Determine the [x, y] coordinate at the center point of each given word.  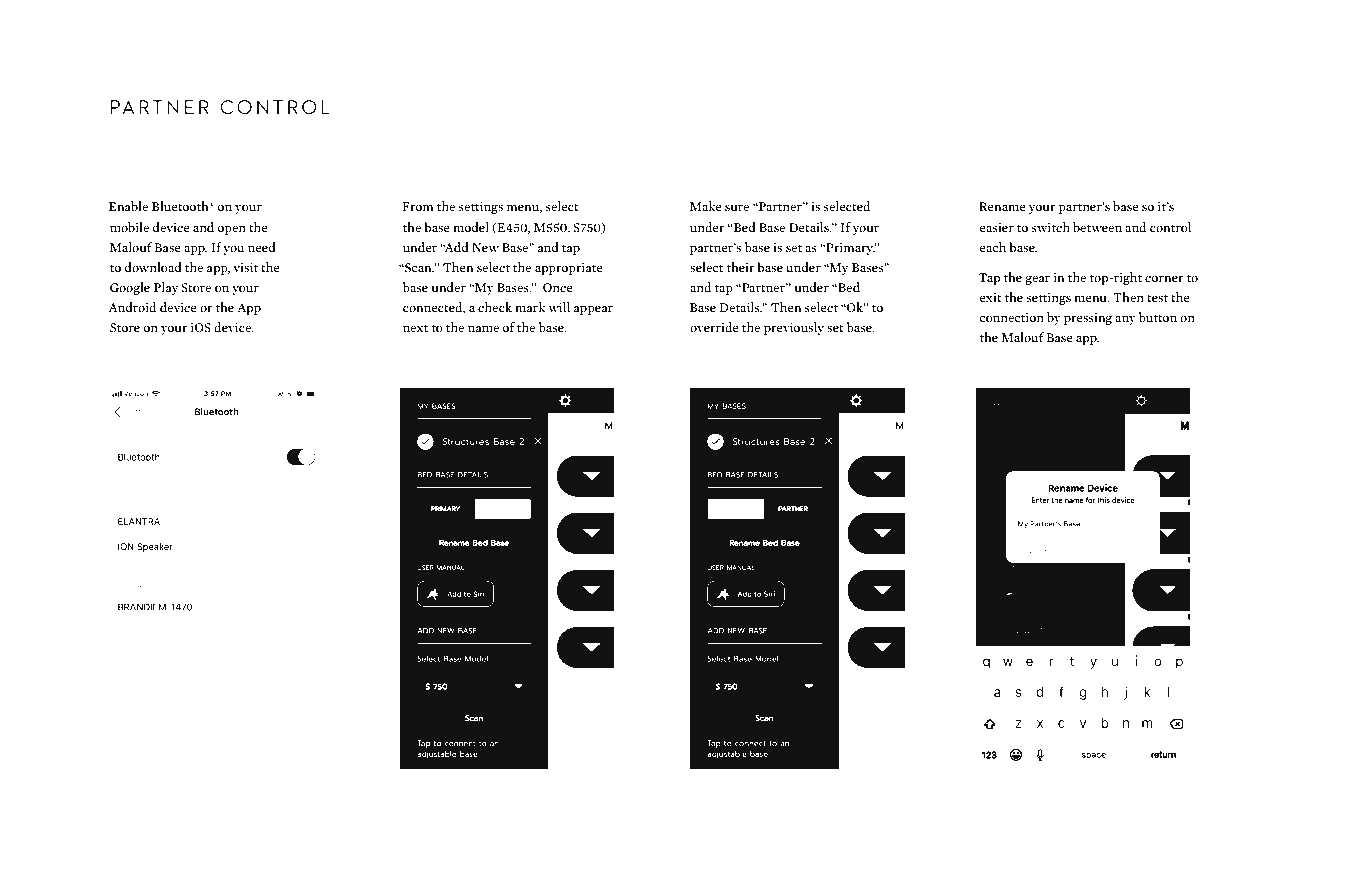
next [415, 328]
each [992, 247]
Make [706, 206]
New [485, 247]
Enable [128, 206]
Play [166, 288]
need [262, 247]
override [714, 327]
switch [1051, 227]
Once [558, 288]
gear [1037, 280]
